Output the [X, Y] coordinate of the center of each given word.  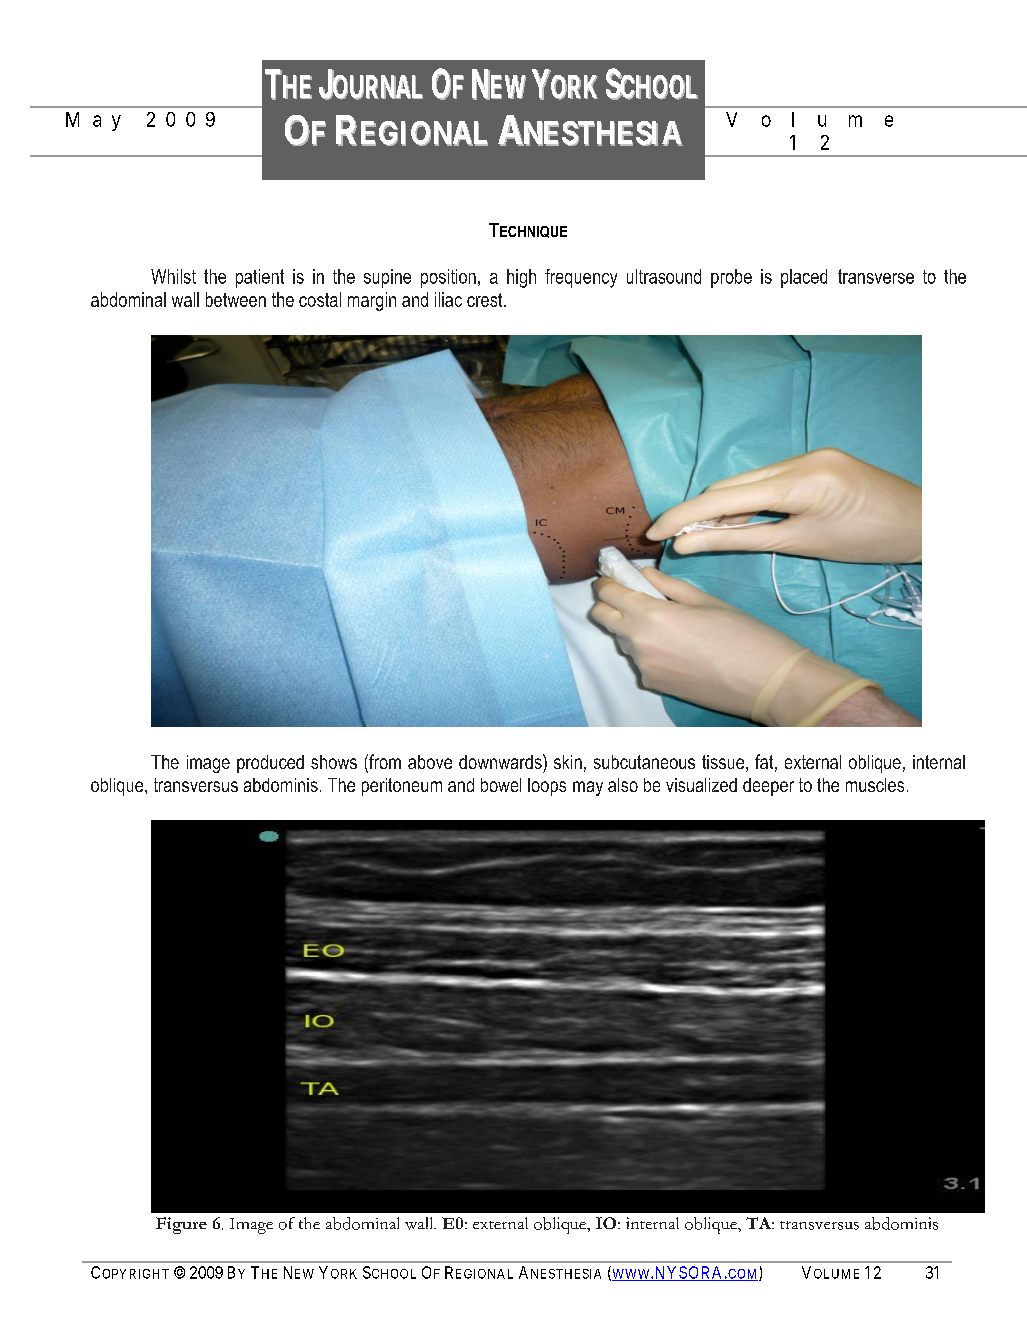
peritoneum [402, 787]
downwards [501, 761]
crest [486, 300]
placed [804, 278]
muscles [875, 785]
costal [320, 299]
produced [270, 764]
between [236, 299]
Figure [181, 1225]
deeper [768, 787]
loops [547, 787]
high [521, 278]
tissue [724, 763]
